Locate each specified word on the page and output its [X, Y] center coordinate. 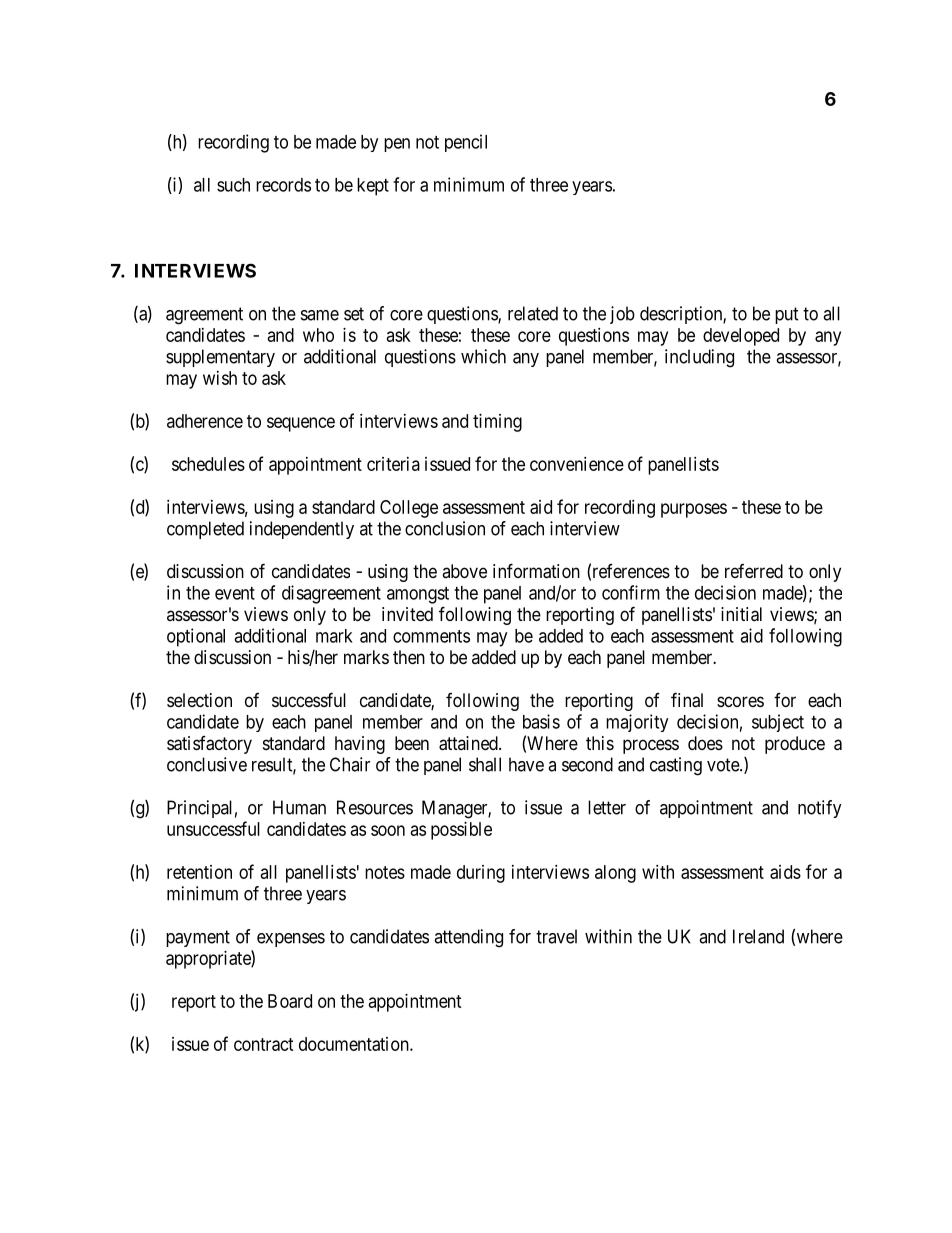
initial [741, 614]
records [283, 185]
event [235, 593]
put [787, 315]
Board [290, 1001]
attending [468, 938]
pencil [466, 143]
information [536, 571]
